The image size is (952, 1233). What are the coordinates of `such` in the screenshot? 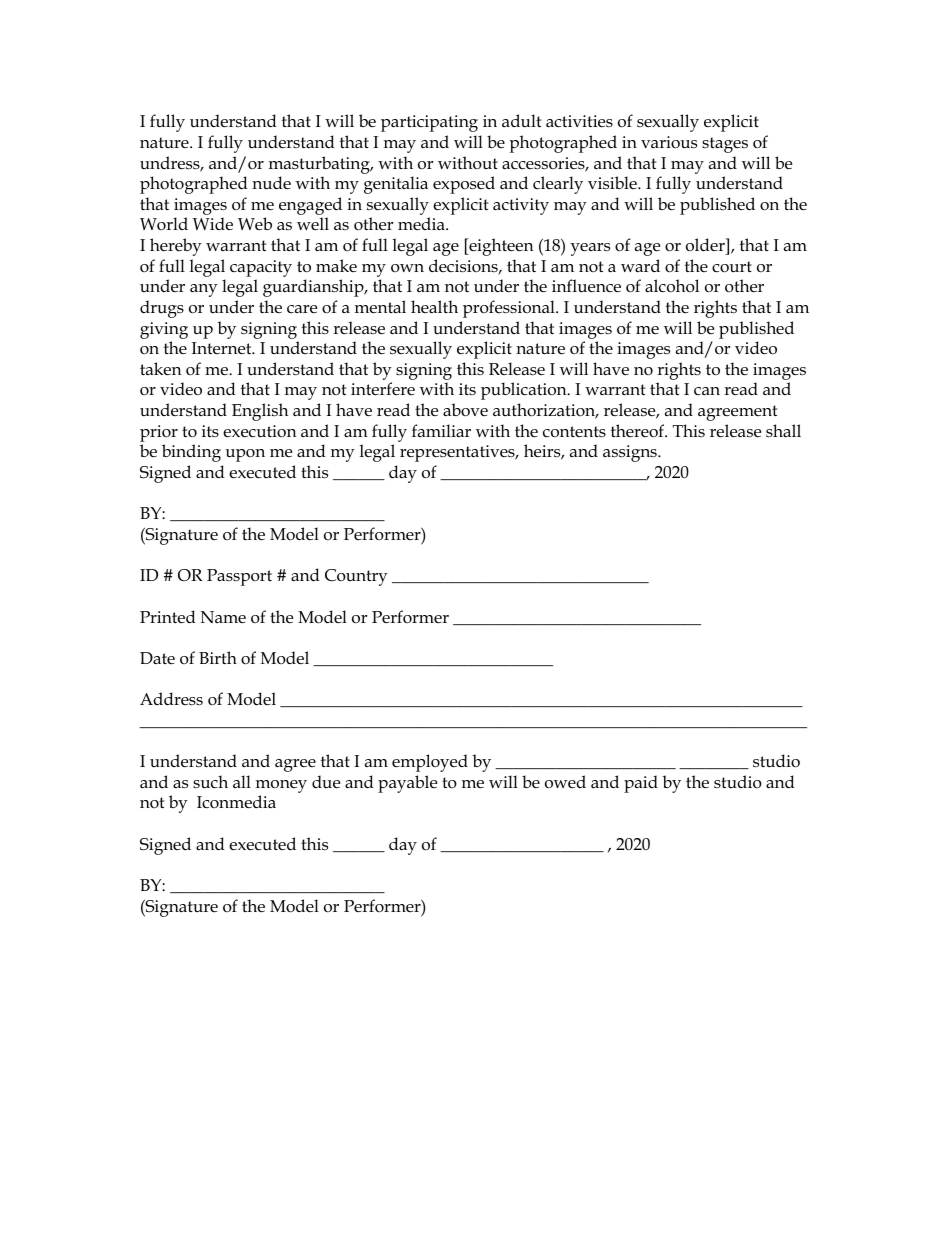 It's located at (210, 782).
